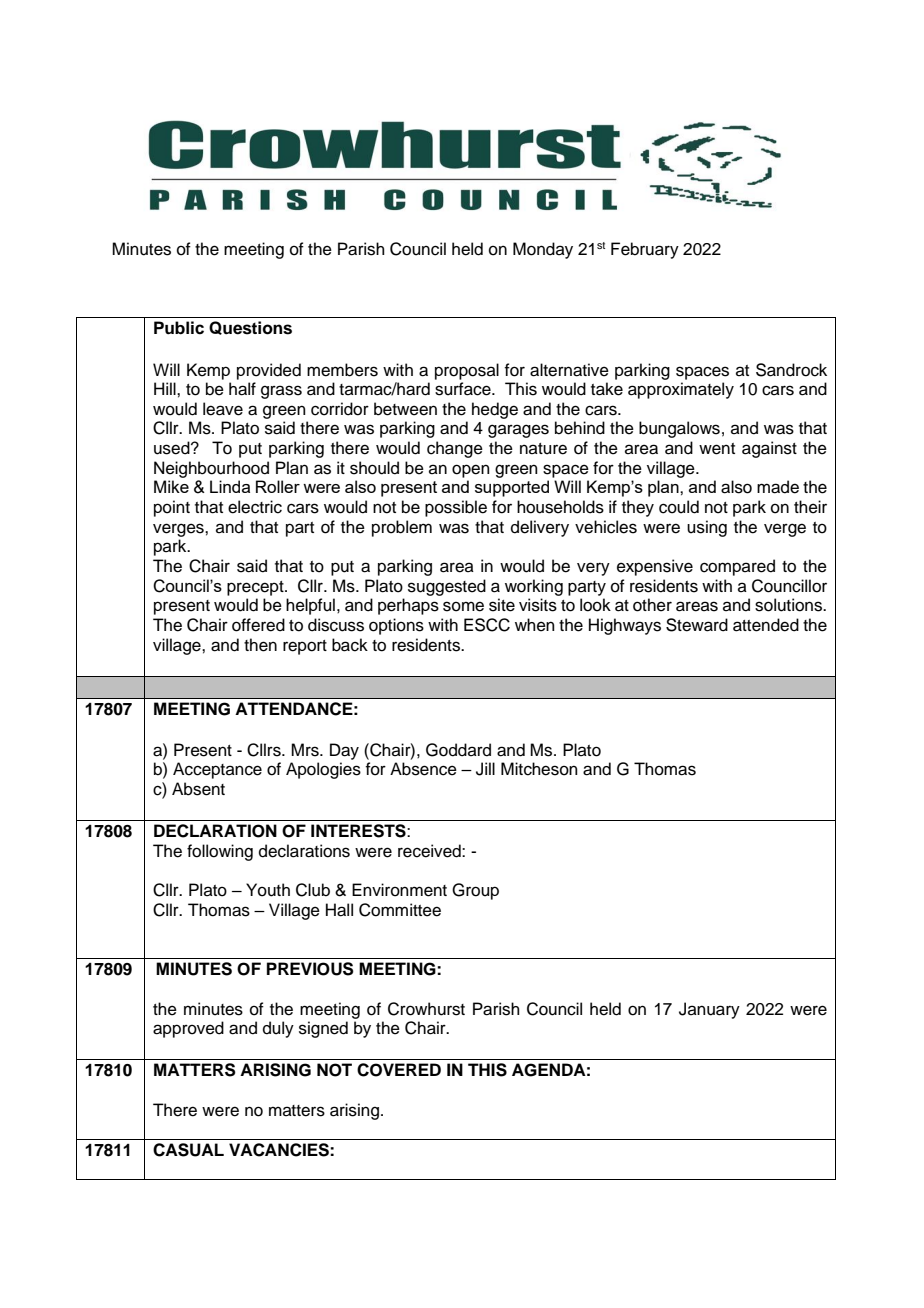  Describe the element at coordinates (697, 625) in the screenshot. I see `Steward` at that location.
